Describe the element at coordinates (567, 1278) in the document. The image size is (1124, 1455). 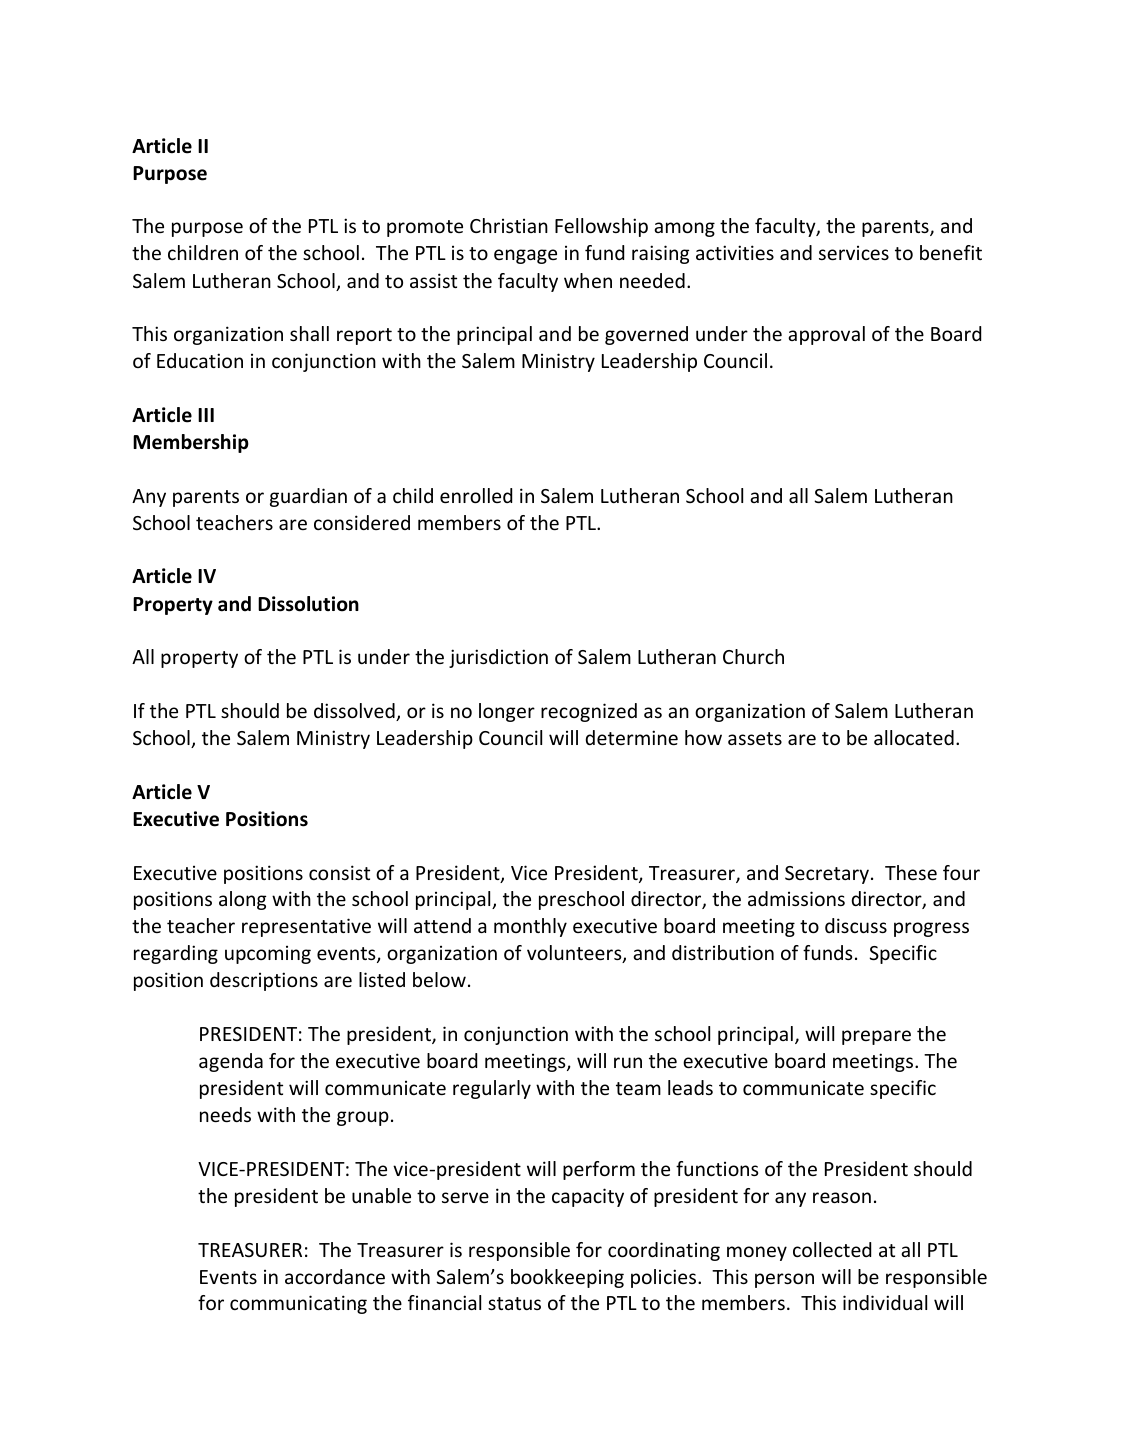
I see `bookkeeping` at that location.
